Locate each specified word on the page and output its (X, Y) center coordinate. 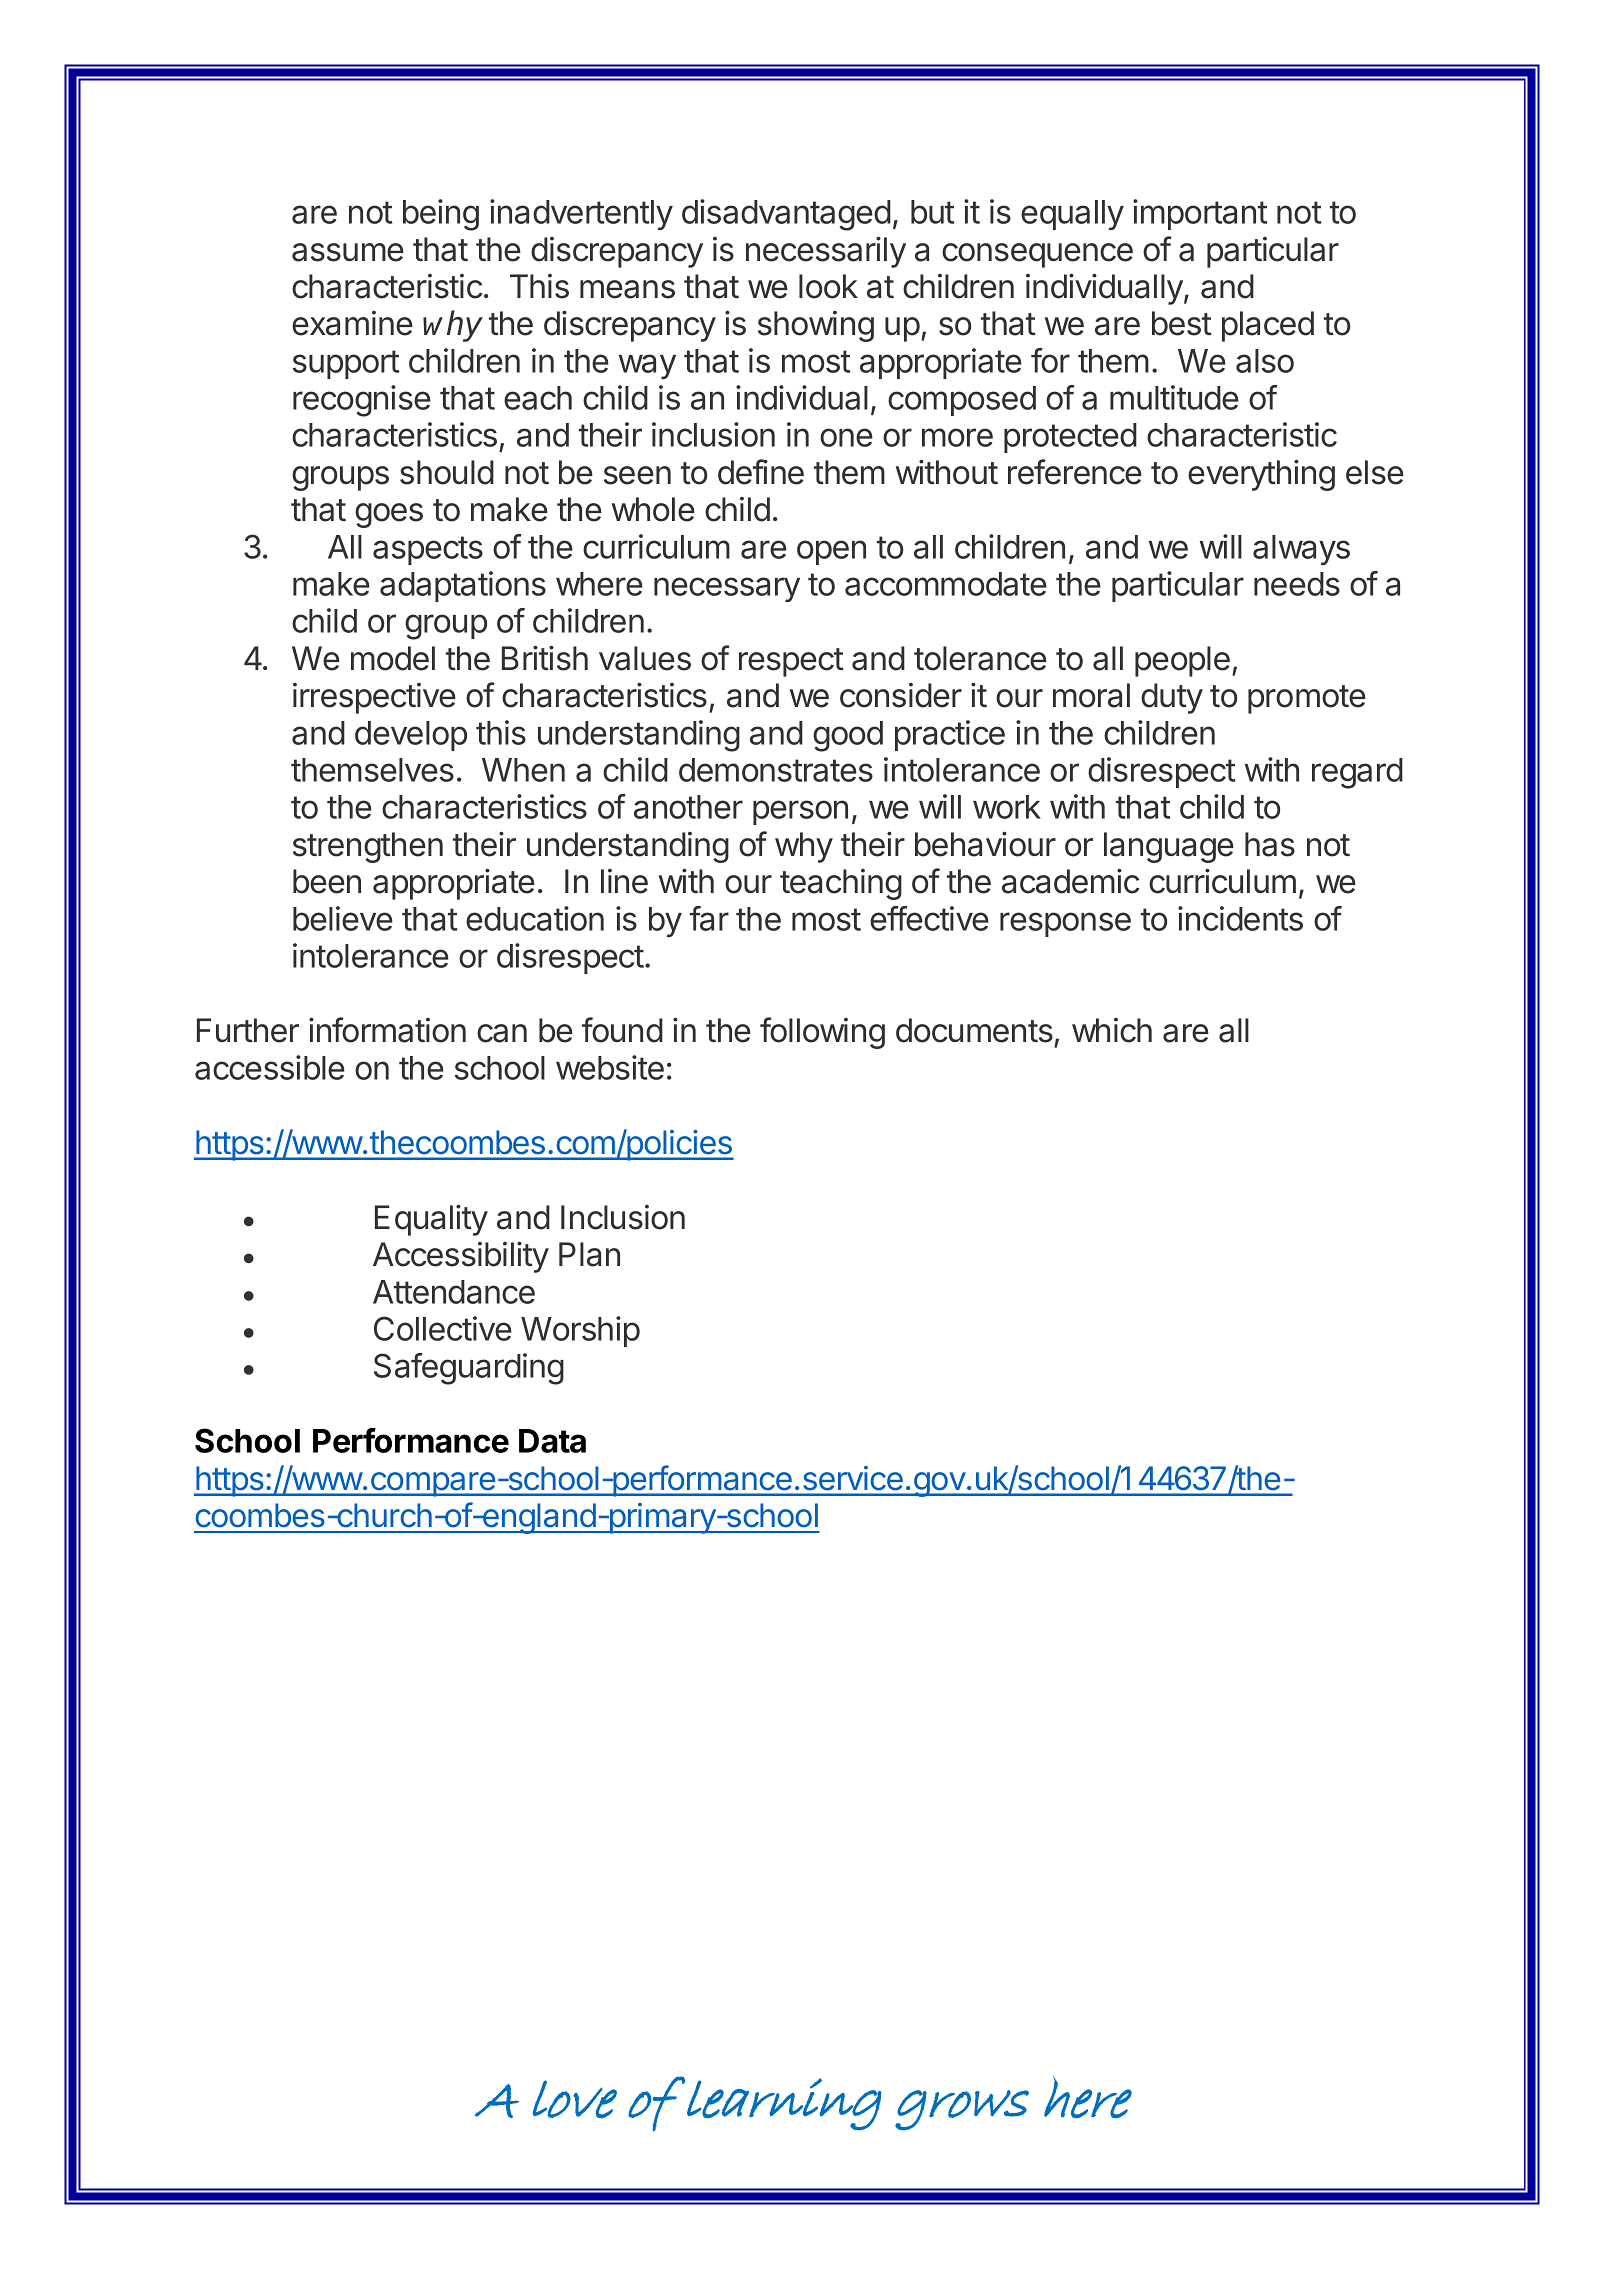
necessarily (826, 252)
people (1182, 661)
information (387, 1030)
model (393, 658)
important (1200, 214)
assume (348, 252)
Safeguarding (469, 1369)
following (822, 1033)
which (1112, 1030)
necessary (727, 589)
